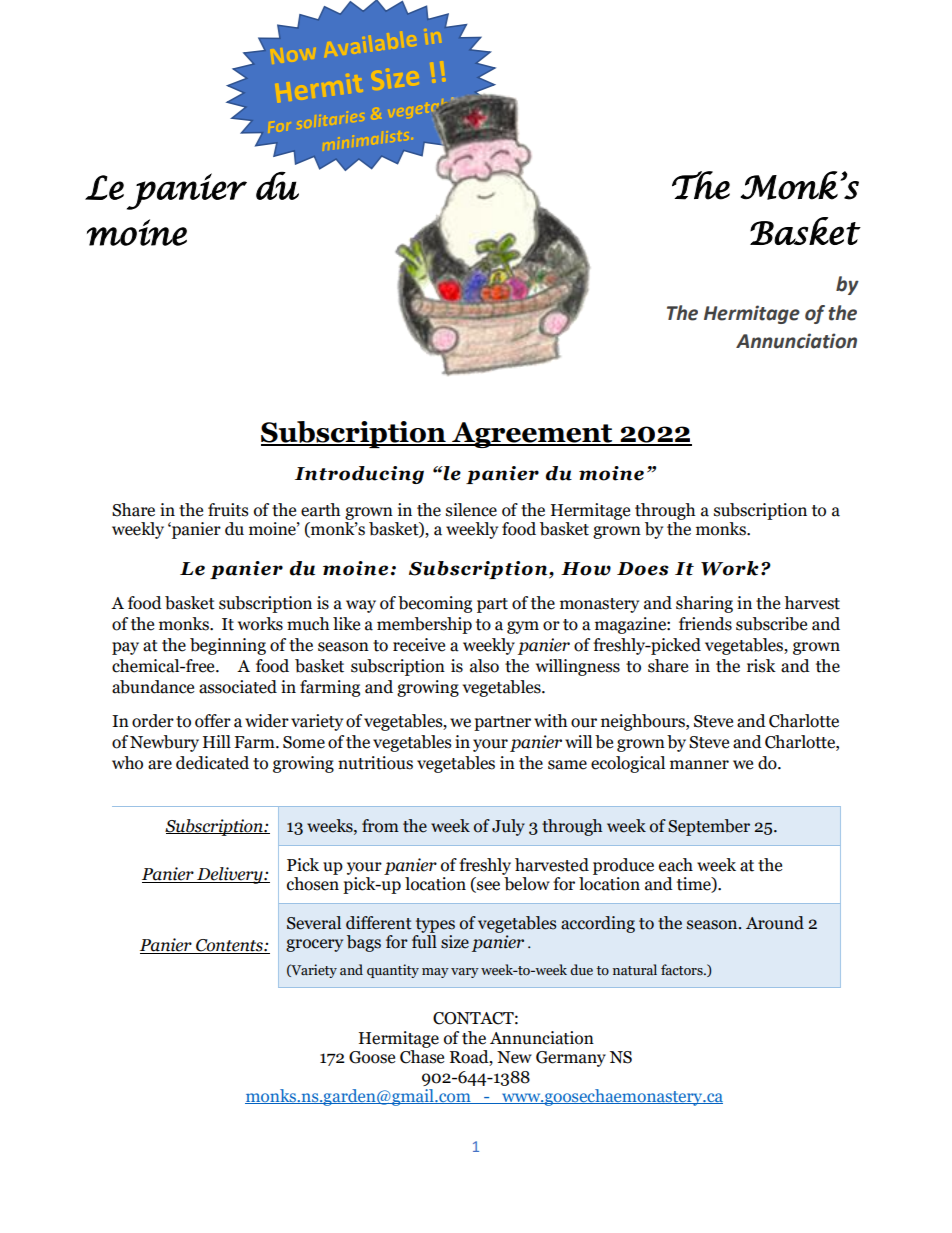  I want to click on July, so click(508, 827).
